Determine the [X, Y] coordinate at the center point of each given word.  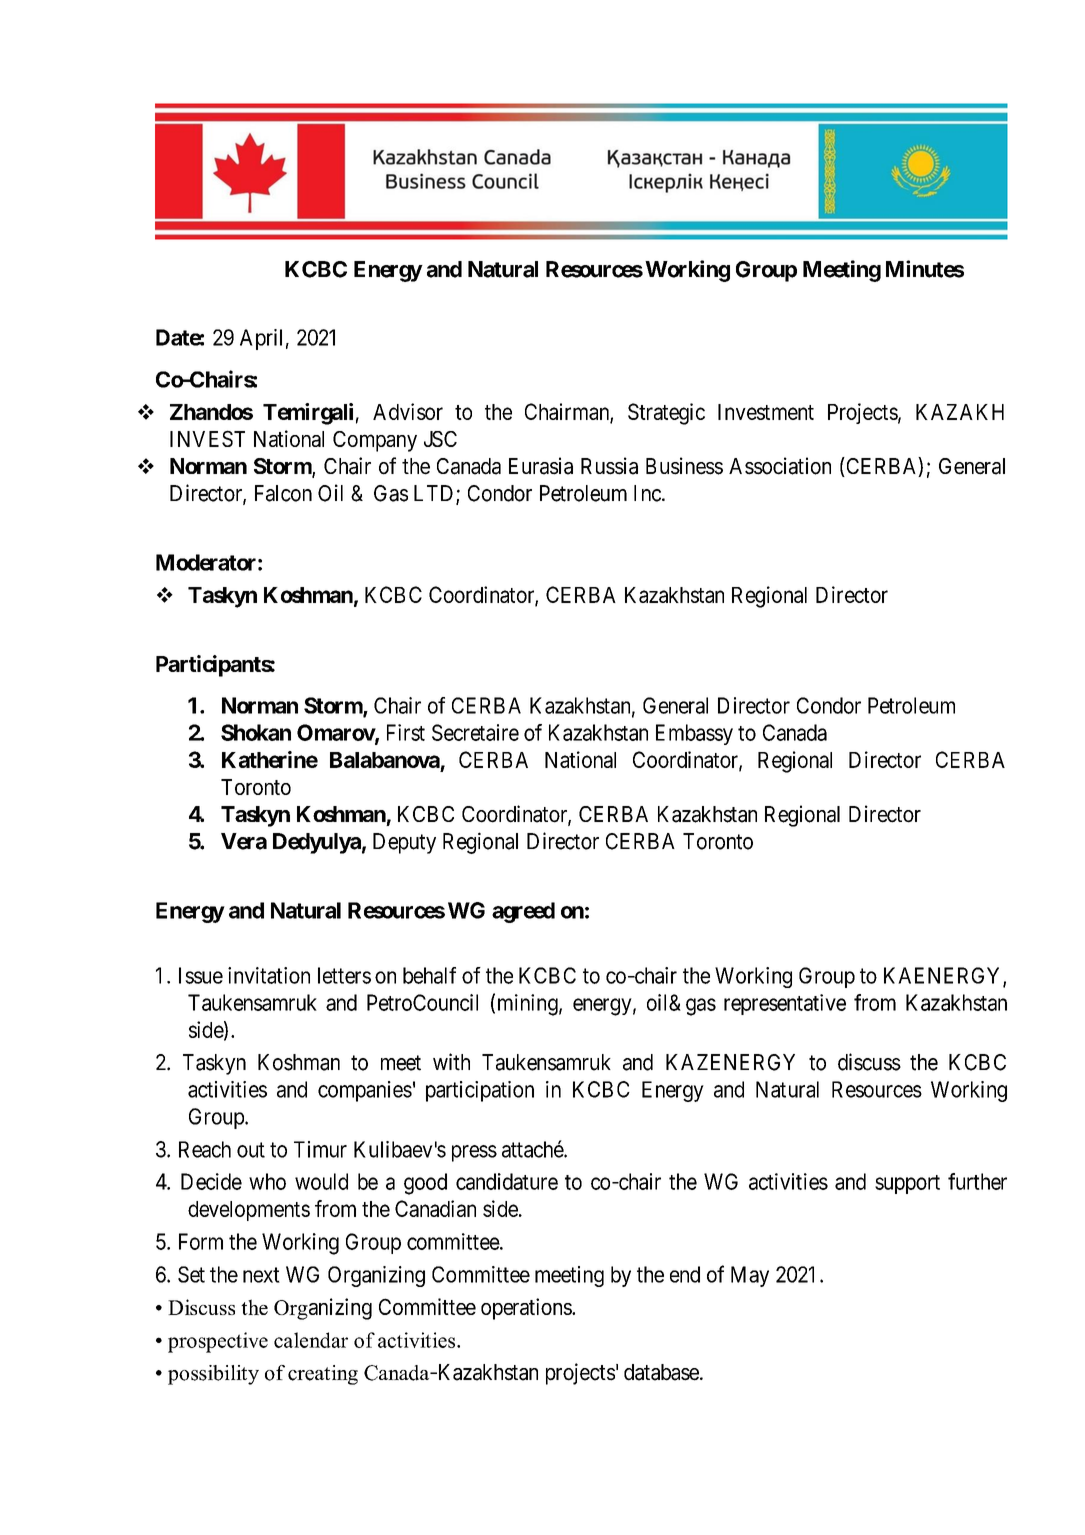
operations [527, 1309]
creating [323, 1375]
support [907, 1184]
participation [480, 1091]
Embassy [694, 734]
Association [780, 466]
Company [375, 441]
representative [785, 1004]
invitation [269, 975]
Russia [609, 466]
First [406, 732]
